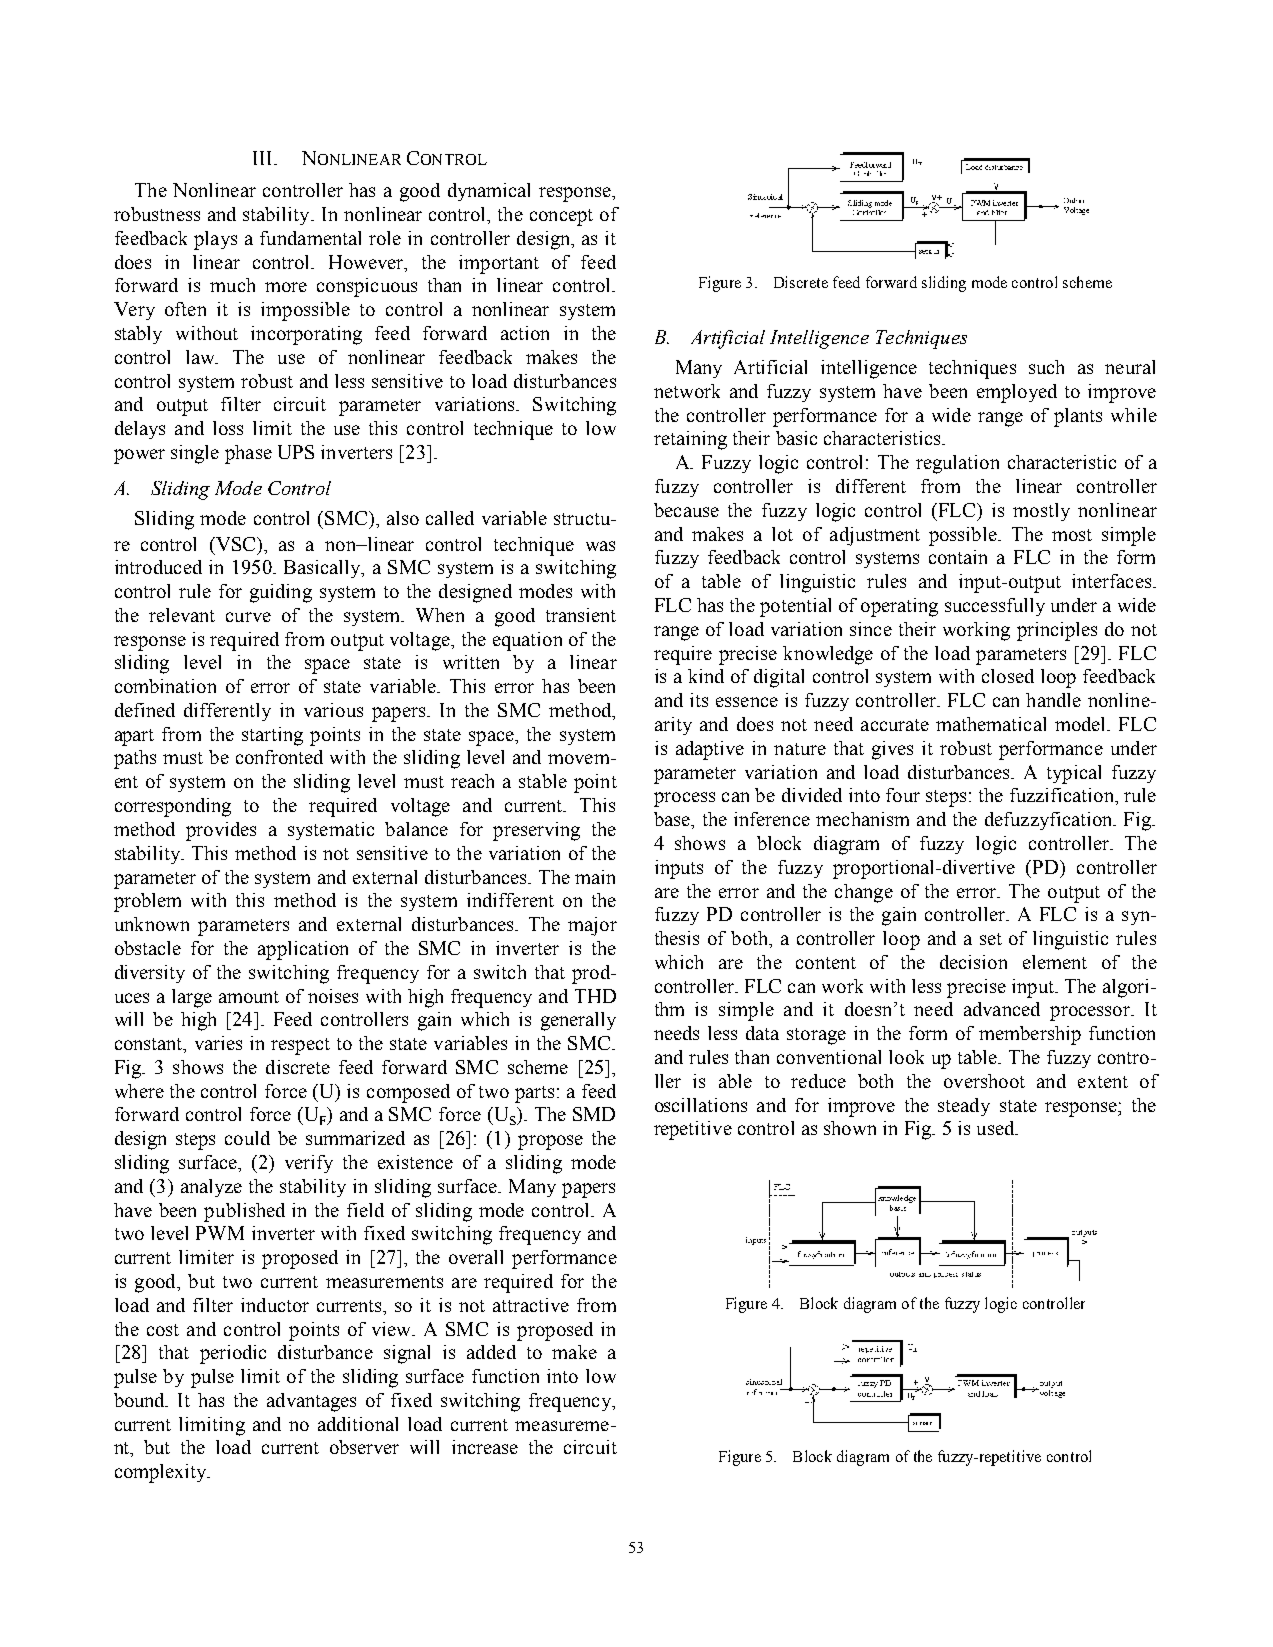 The image size is (1273, 1647). I want to click on provides, so click(221, 831).
